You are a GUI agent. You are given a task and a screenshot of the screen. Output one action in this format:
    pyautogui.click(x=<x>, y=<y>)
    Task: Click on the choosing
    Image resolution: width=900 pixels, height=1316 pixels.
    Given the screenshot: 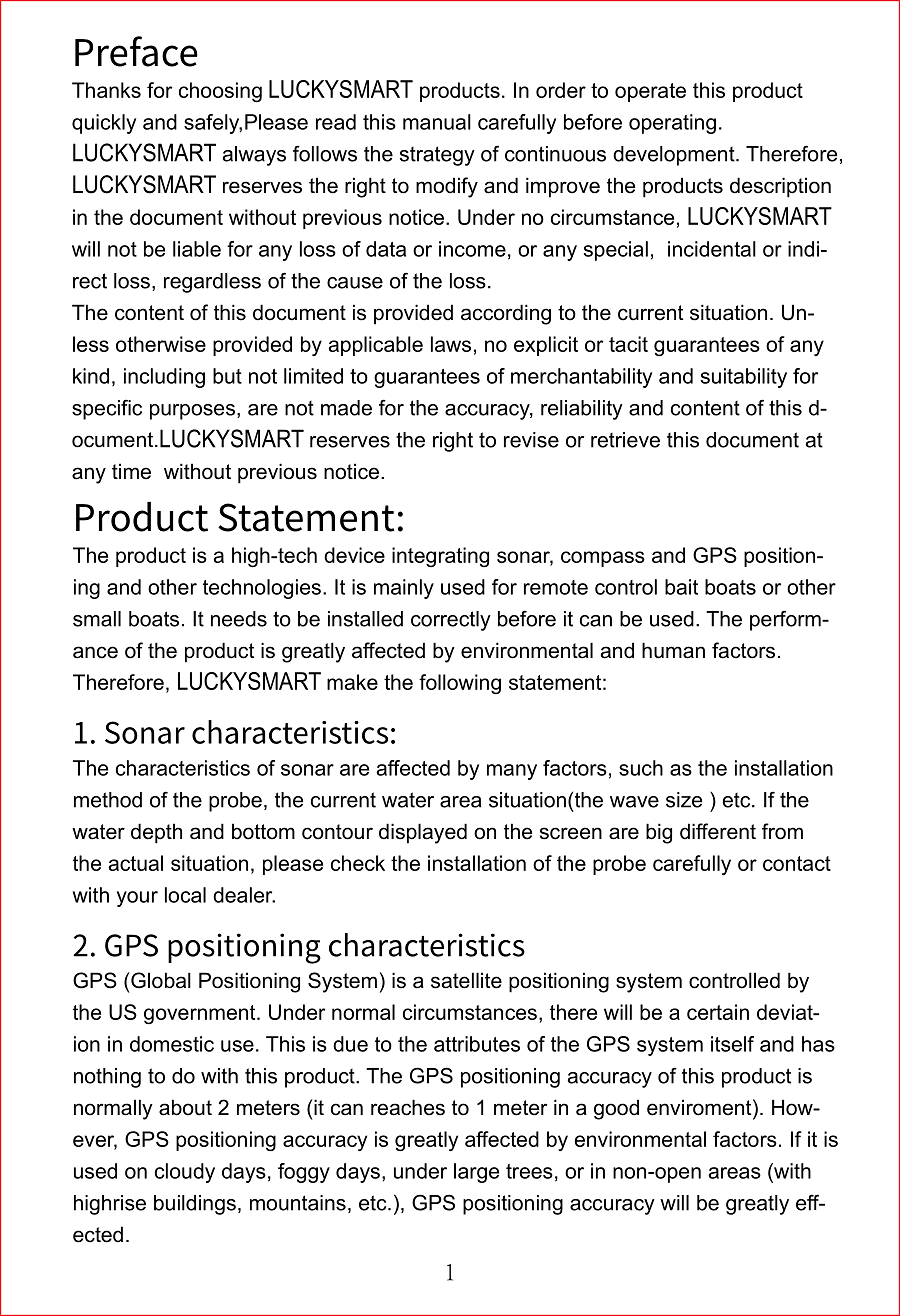 What is the action you would take?
    pyautogui.click(x=220, y=92)
